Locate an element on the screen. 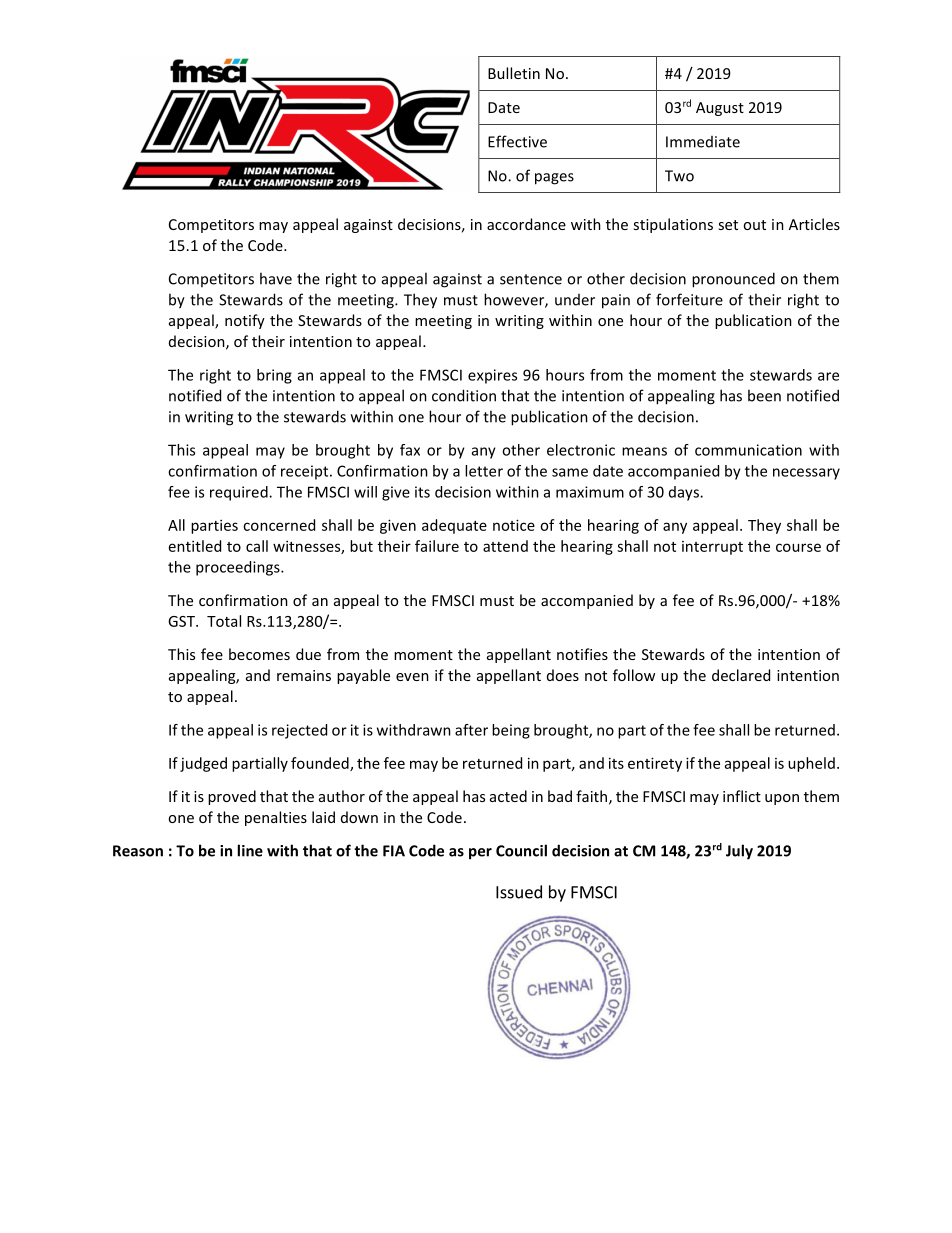 This screenshot has width=952, height=1233. Bulletin is located at coordinates (514, 73).
